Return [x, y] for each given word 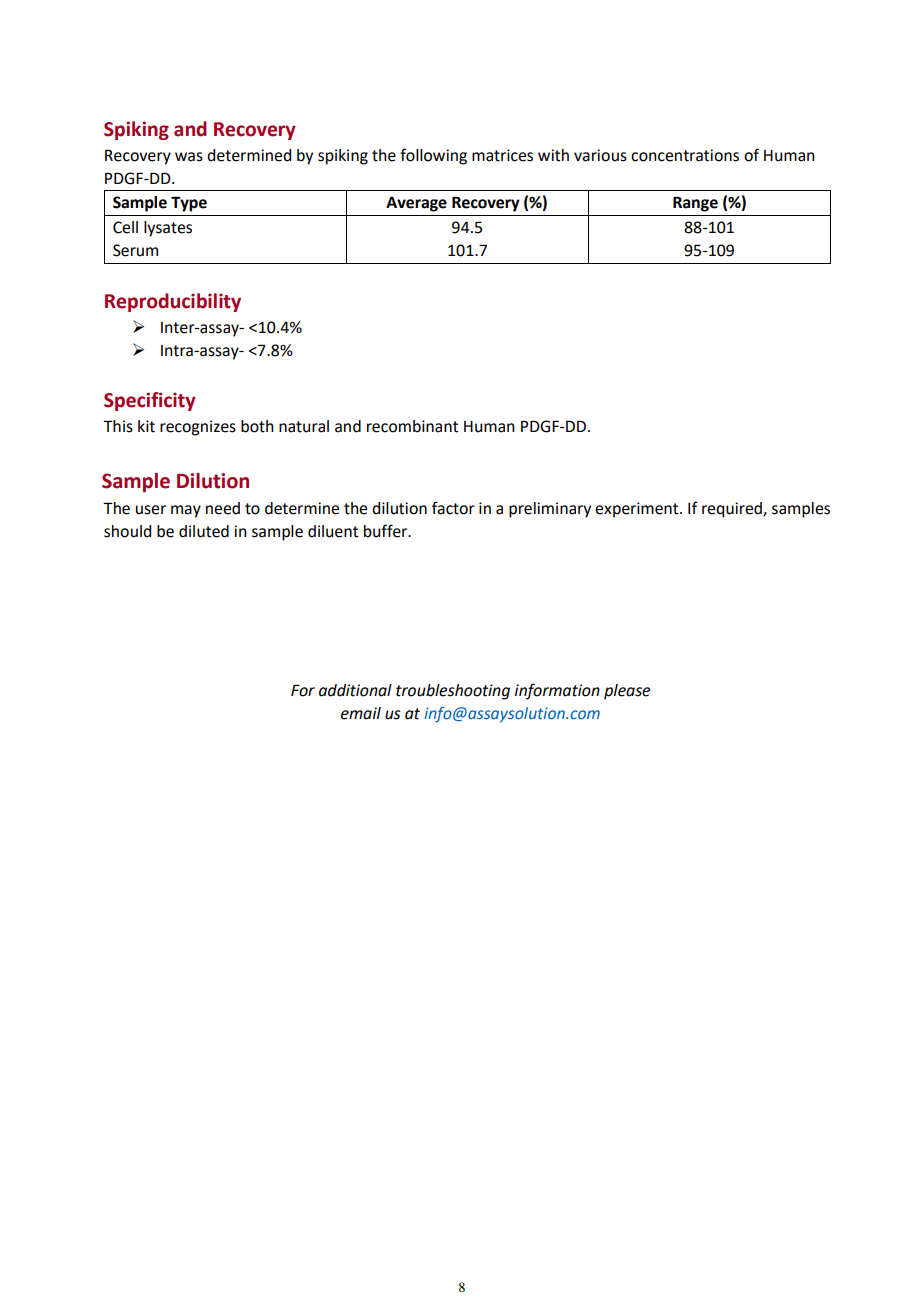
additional [355, 690]
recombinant [412, 426]
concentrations [685, 155]
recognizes [198, 428]
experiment [638, 510]
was [189, 157]
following [433, 156]
